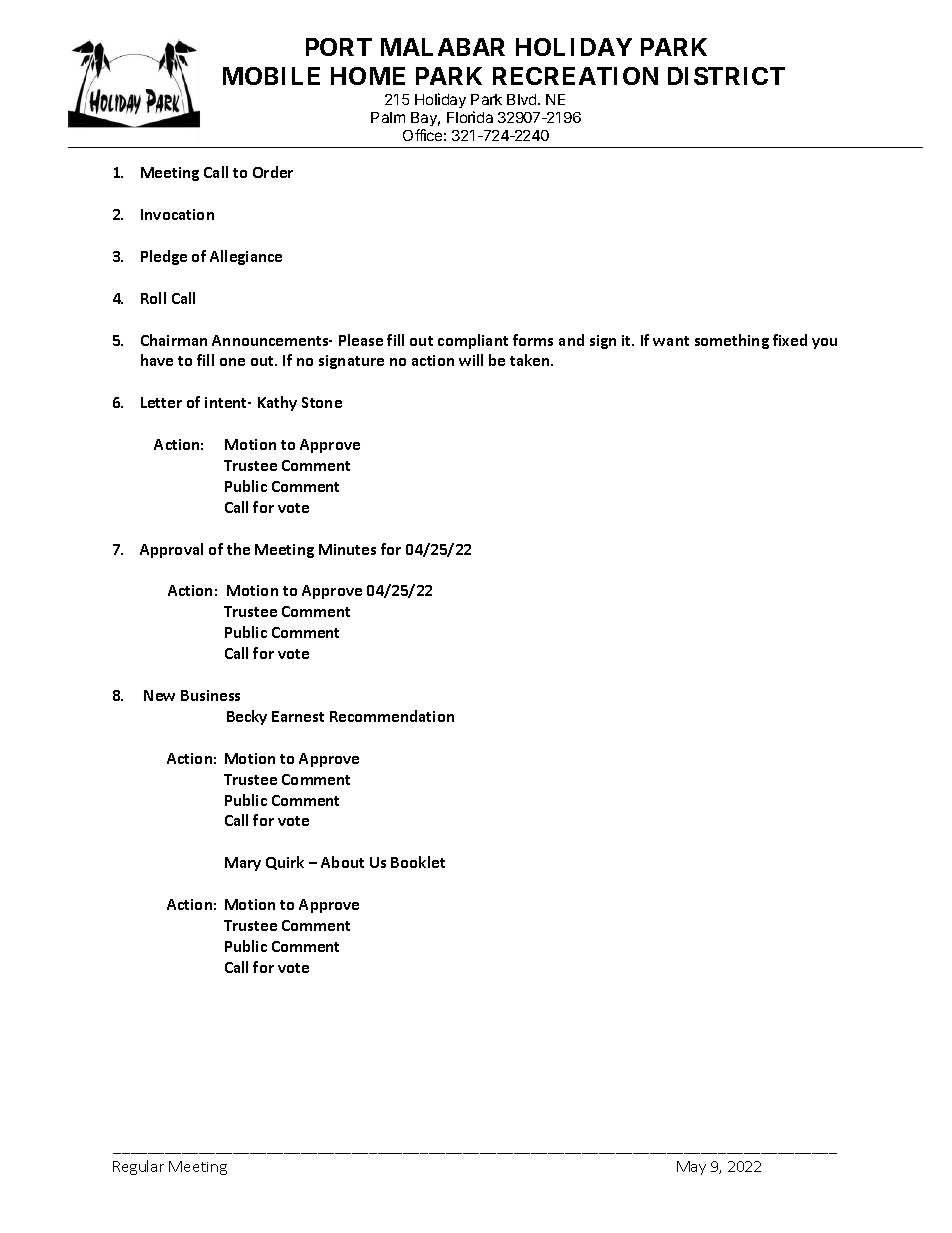  I want to click on Booklet, so click(418, 862).
